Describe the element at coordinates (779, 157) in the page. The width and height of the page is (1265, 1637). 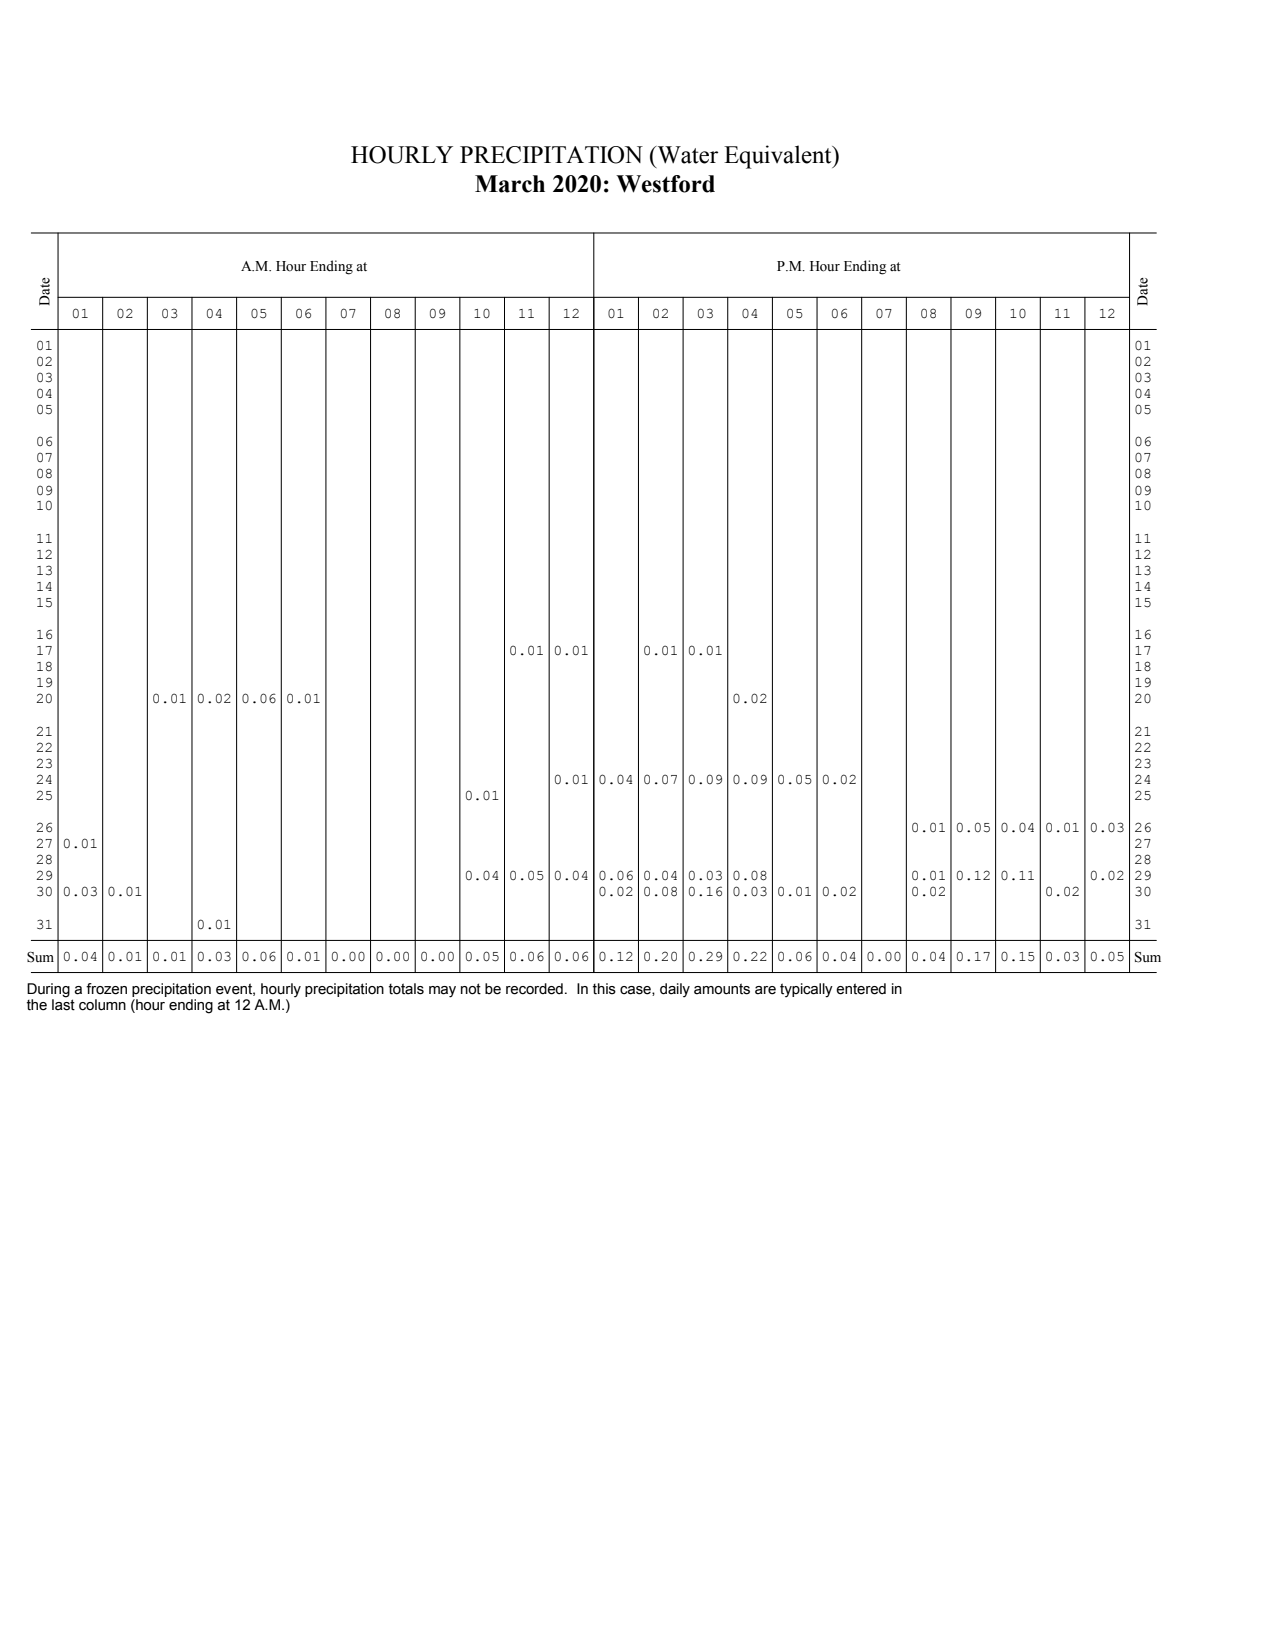
I see `Equivalent` at that location.
